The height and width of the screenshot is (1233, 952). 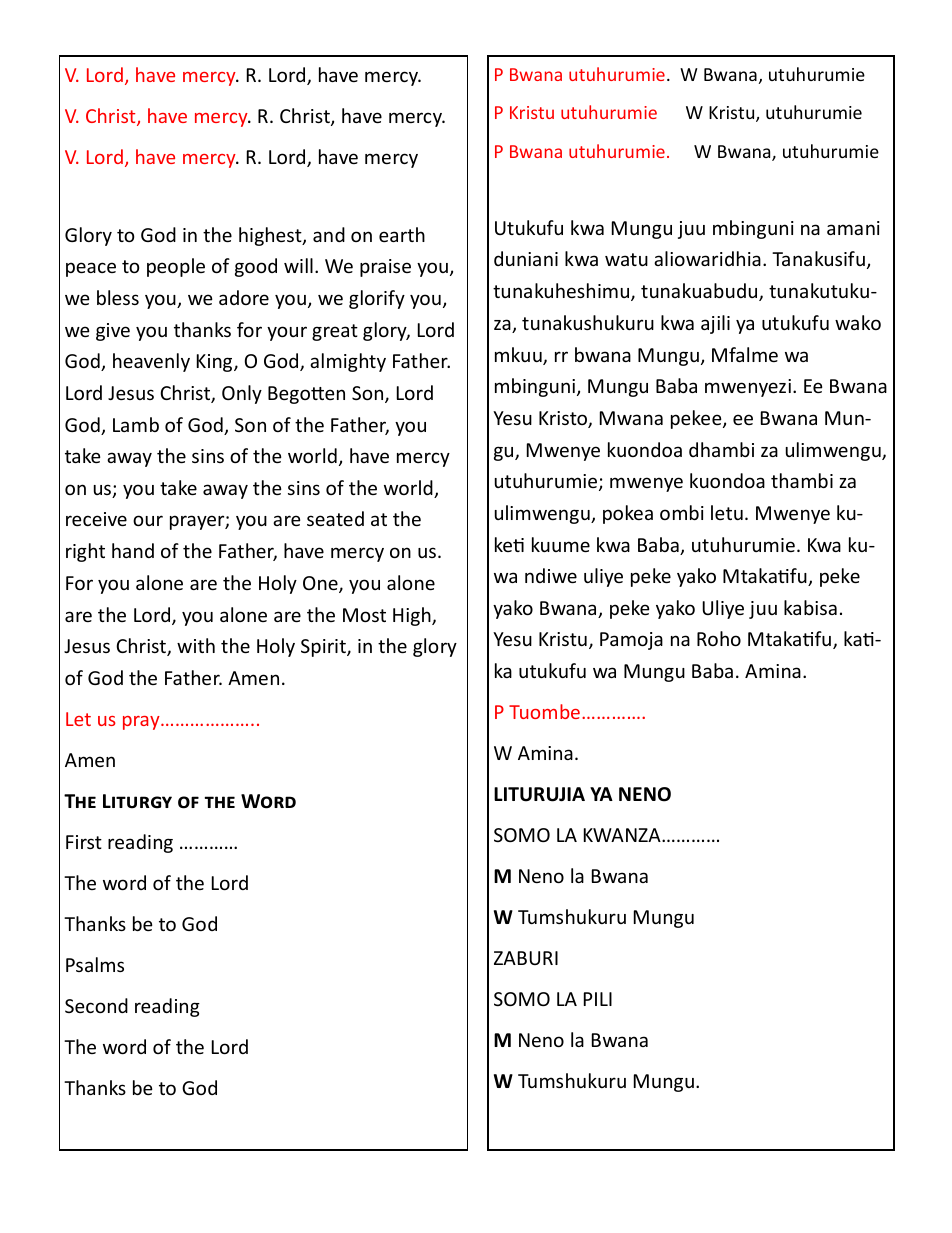 I want to click on glorify, so click(x=377, y=299).
